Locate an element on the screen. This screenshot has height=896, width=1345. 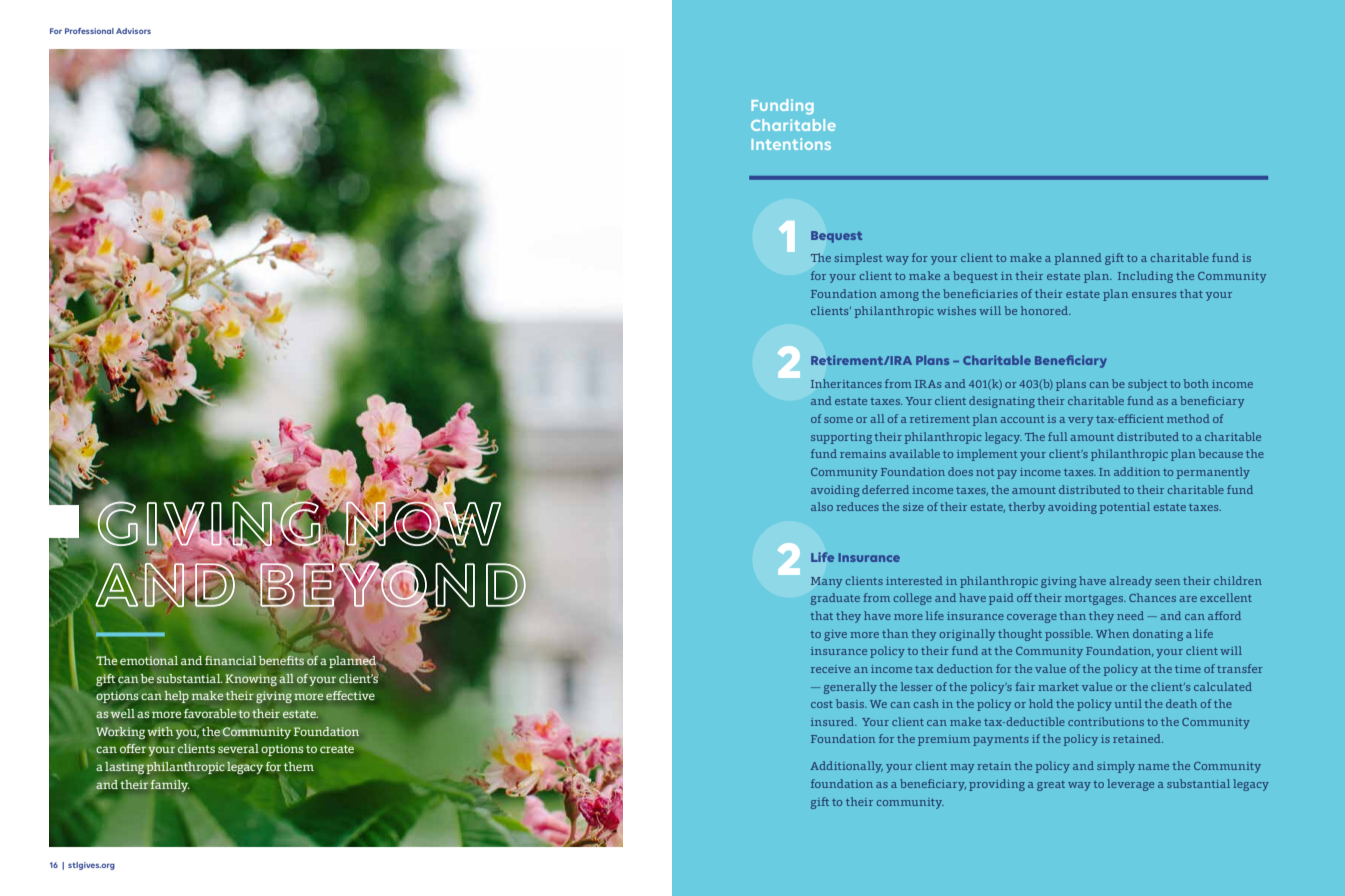
Advisors is located at coordinates (133, 31).
